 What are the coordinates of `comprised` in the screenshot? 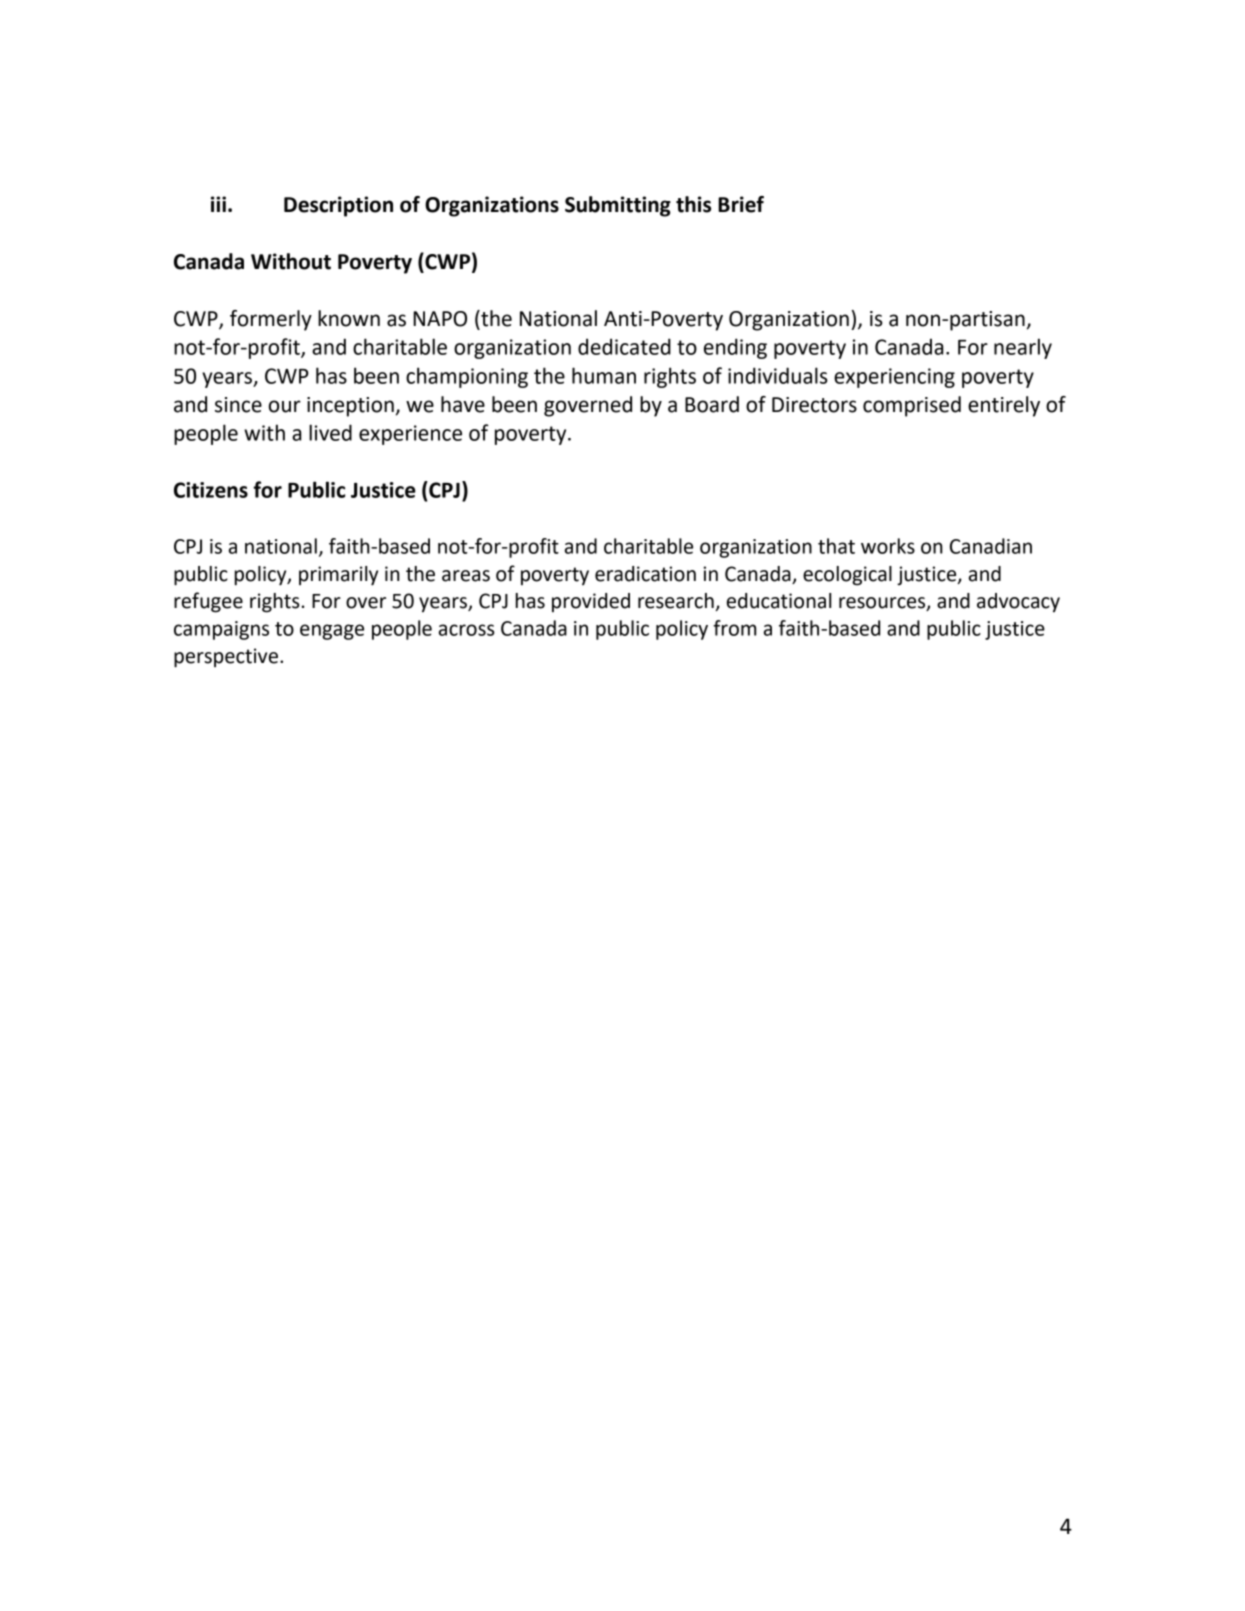 It's located at (912, 406).
